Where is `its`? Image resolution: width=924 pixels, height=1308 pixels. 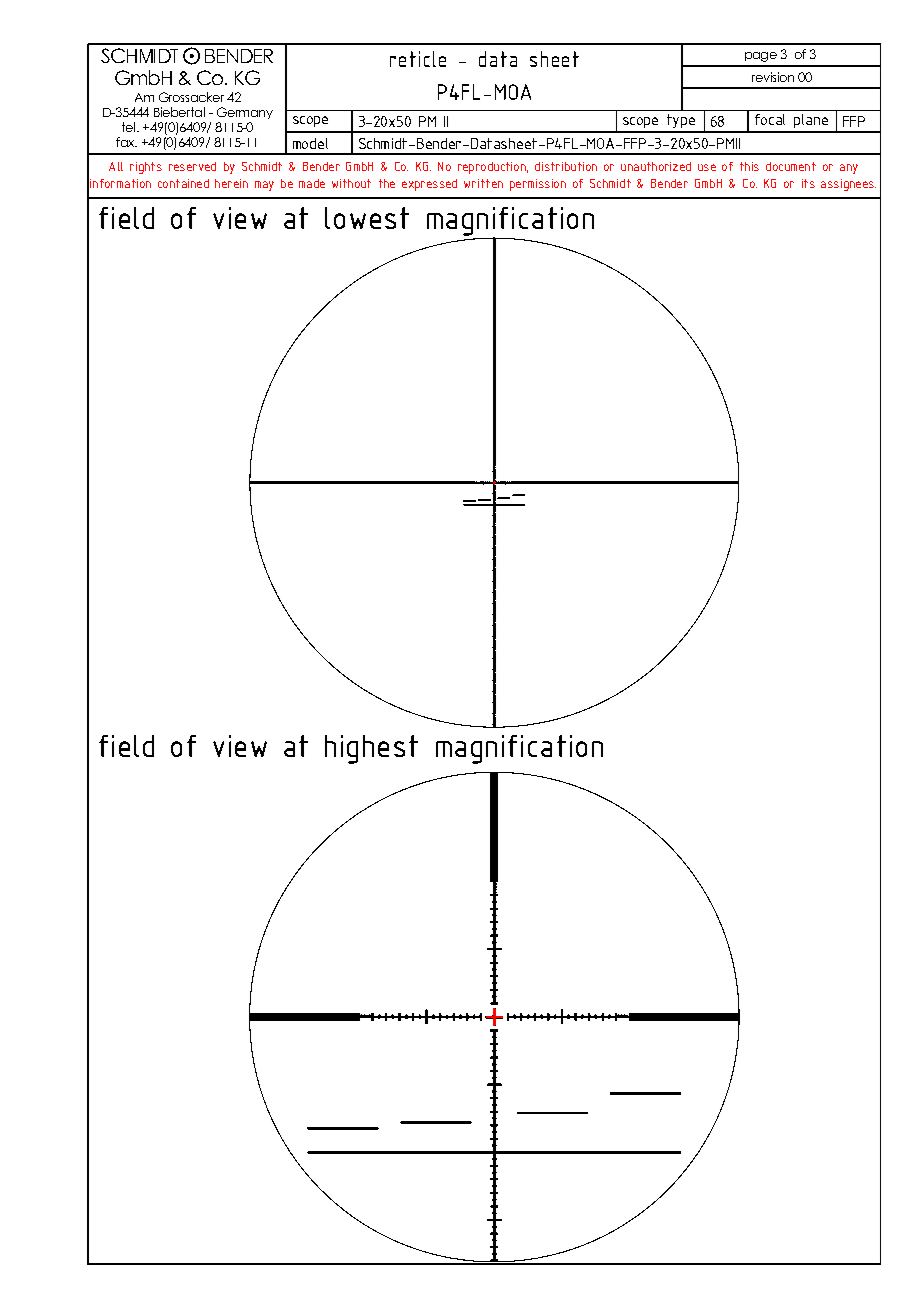 its is located at coordinates (808, 183).
